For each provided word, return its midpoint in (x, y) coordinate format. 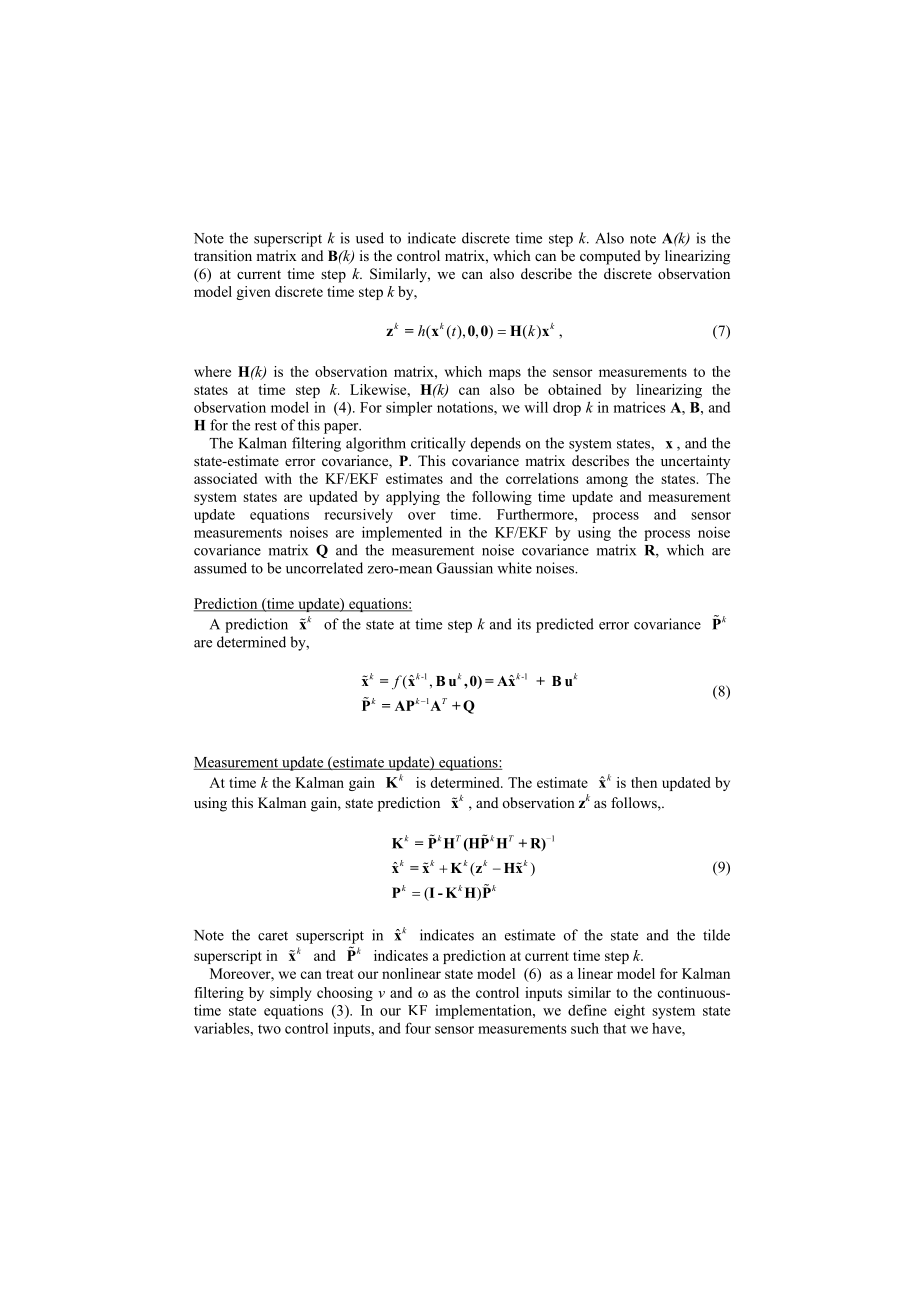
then (644, 782)
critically (438, 444)
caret (273, 936)
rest (266, 426)
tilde (716, 935)
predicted (565, 625)
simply (290, 994)
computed (610, 257)
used (370, 238)
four (418, 1028)
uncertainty (695, 462)
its (524, 624)
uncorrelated (324, 568)
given (253, 293)
